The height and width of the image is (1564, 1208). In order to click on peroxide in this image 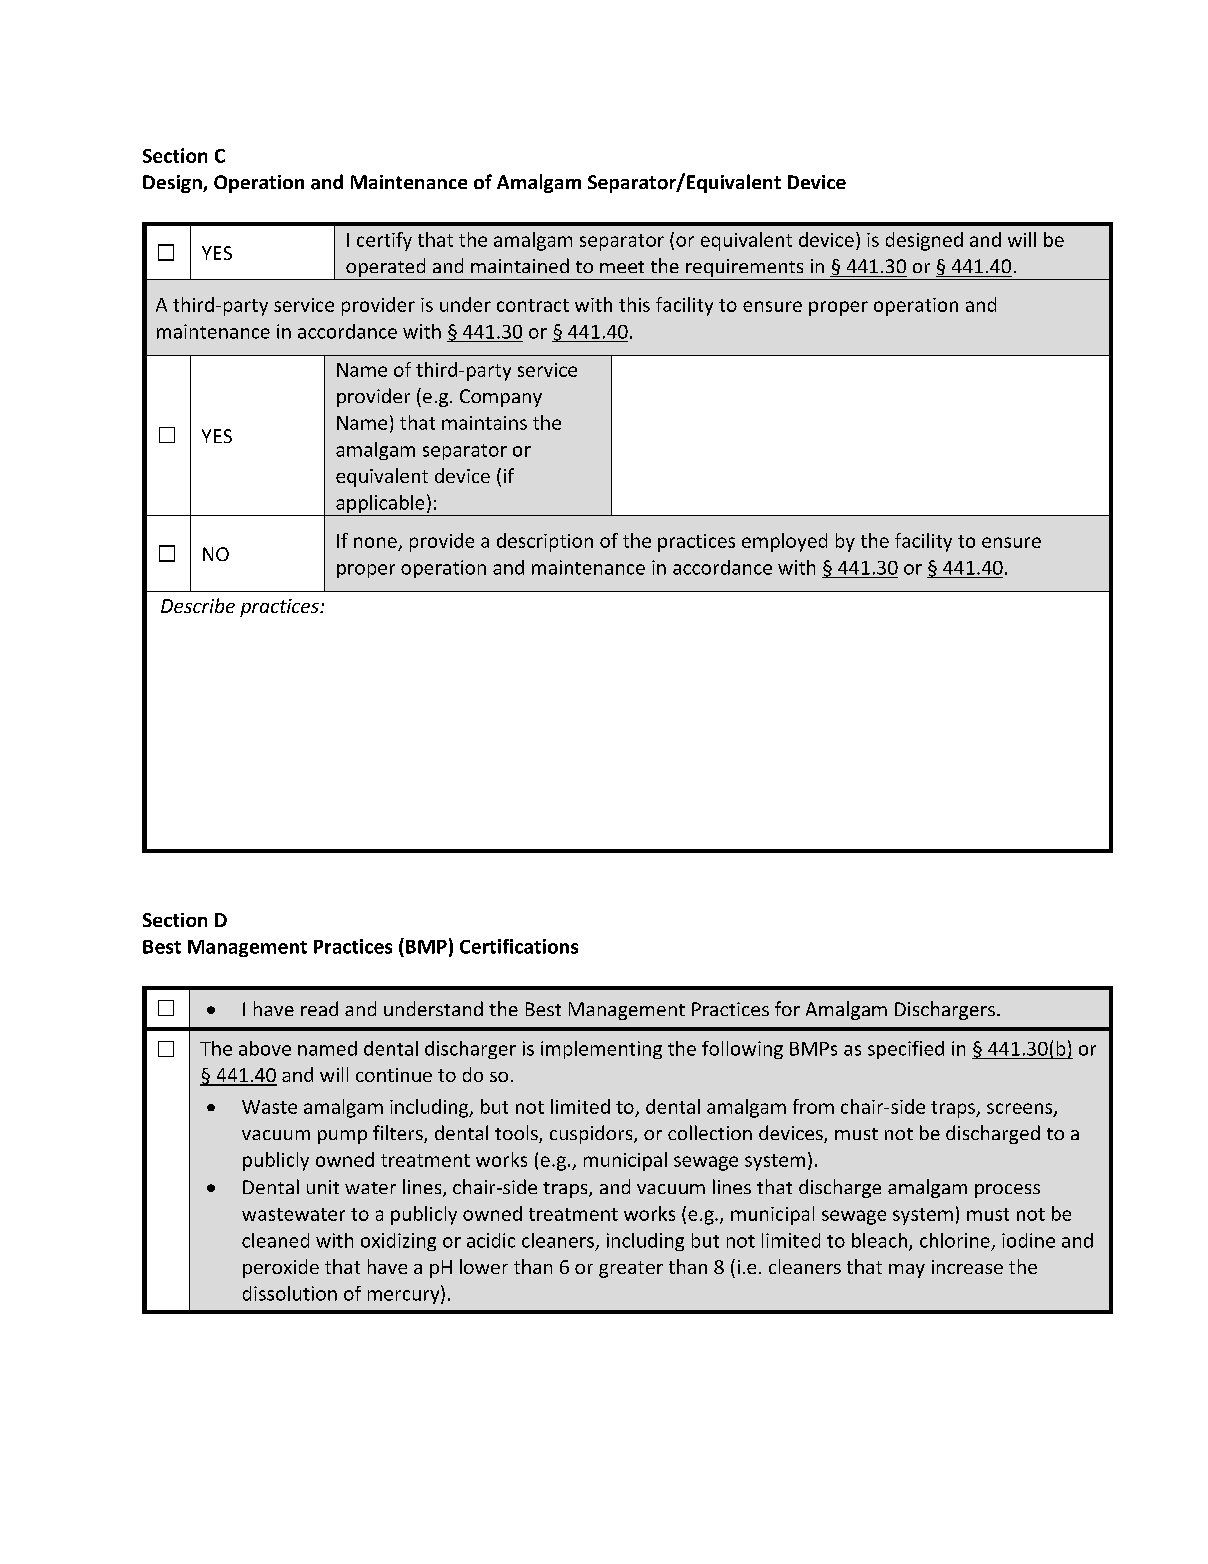, I will do `click(281, 1268)`.
